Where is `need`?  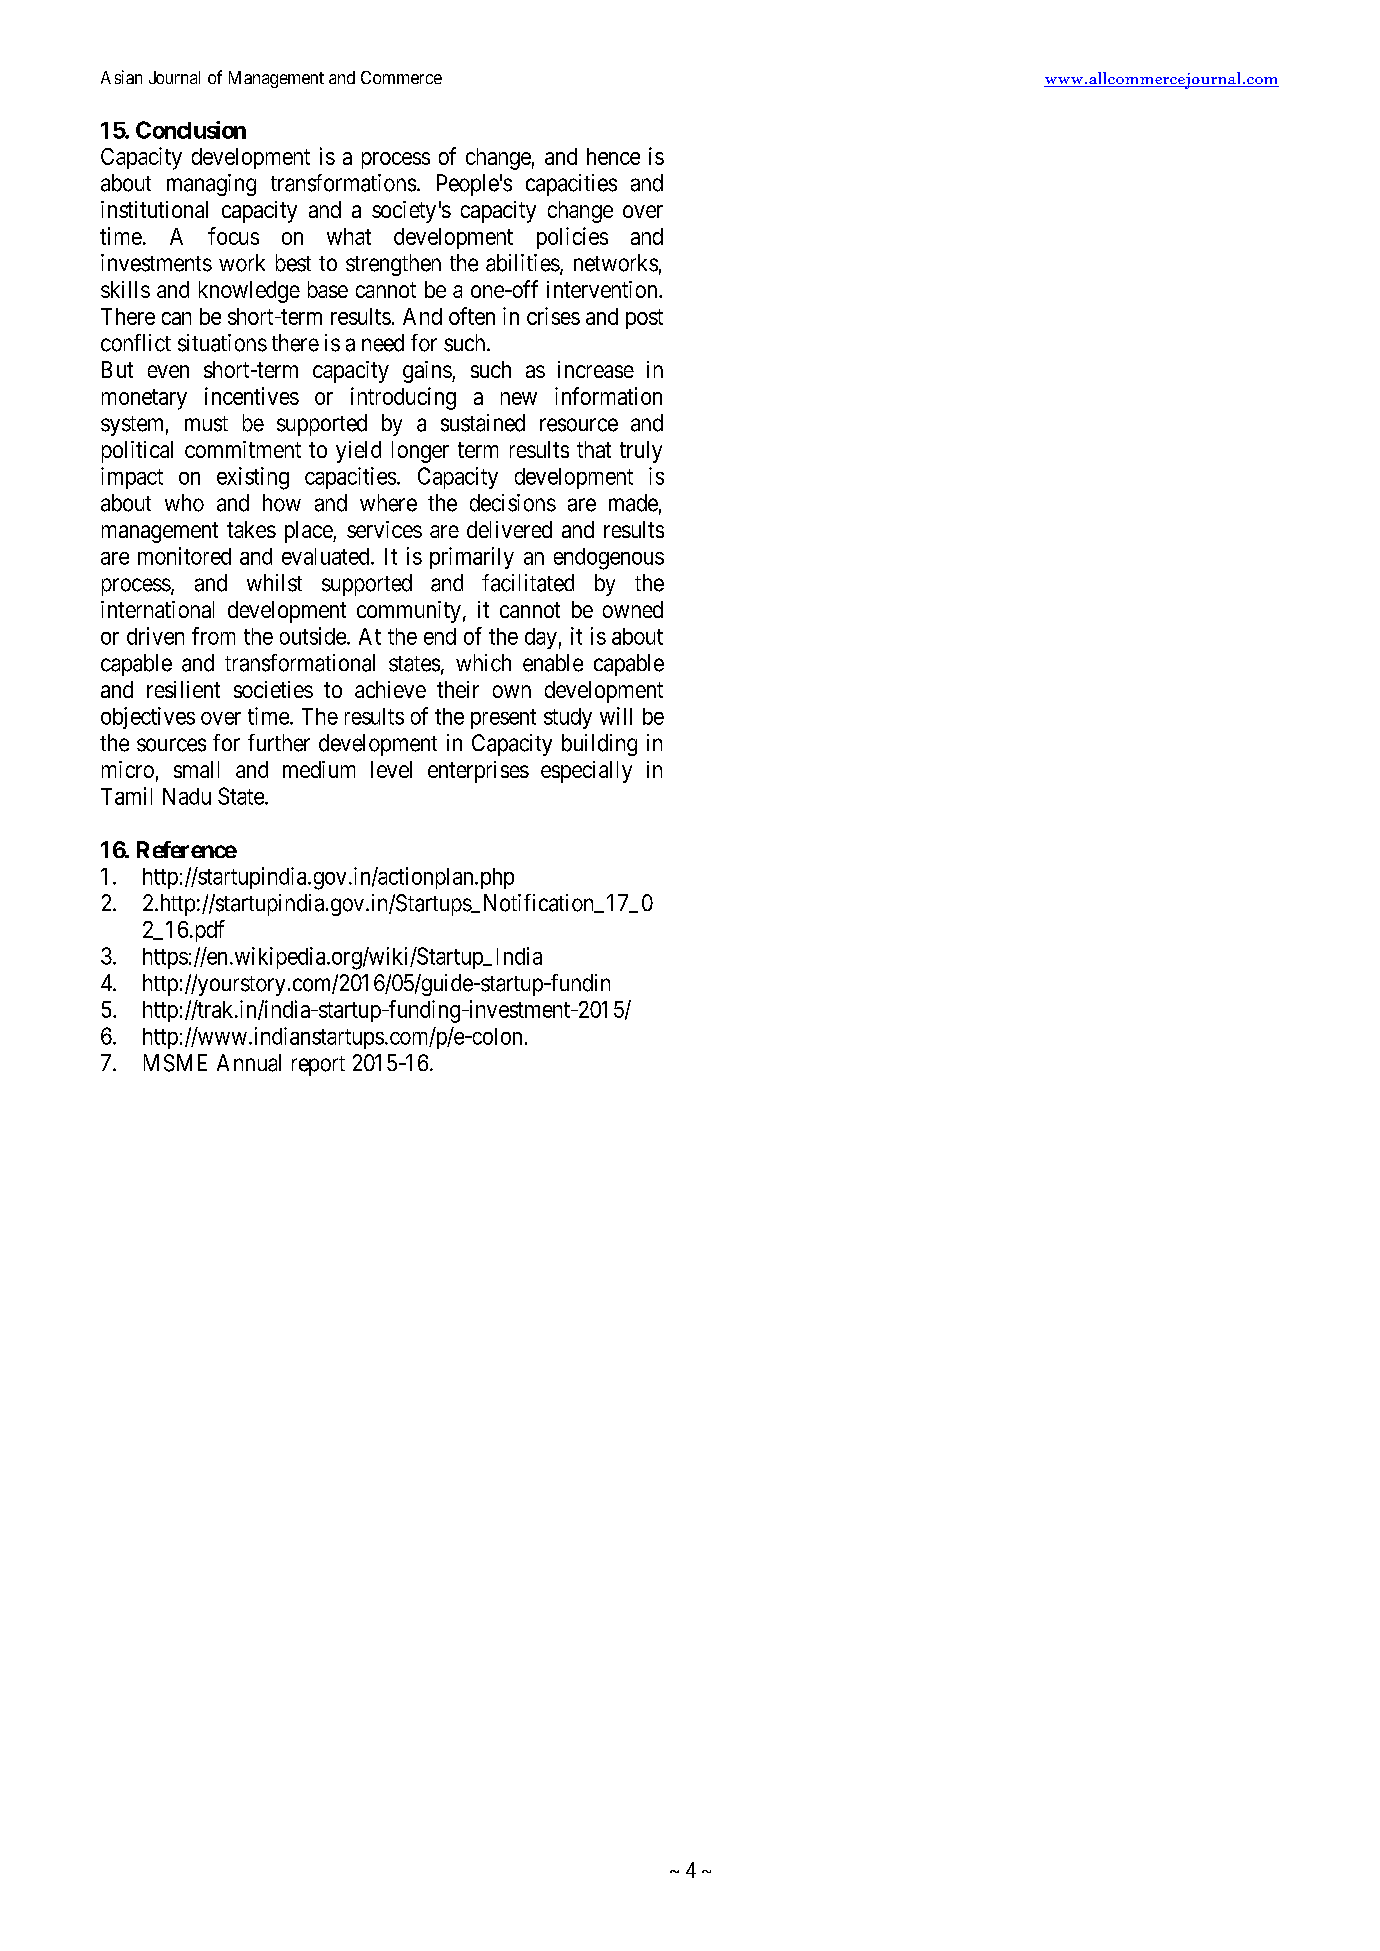 need is located at coordinates (383, 343).
